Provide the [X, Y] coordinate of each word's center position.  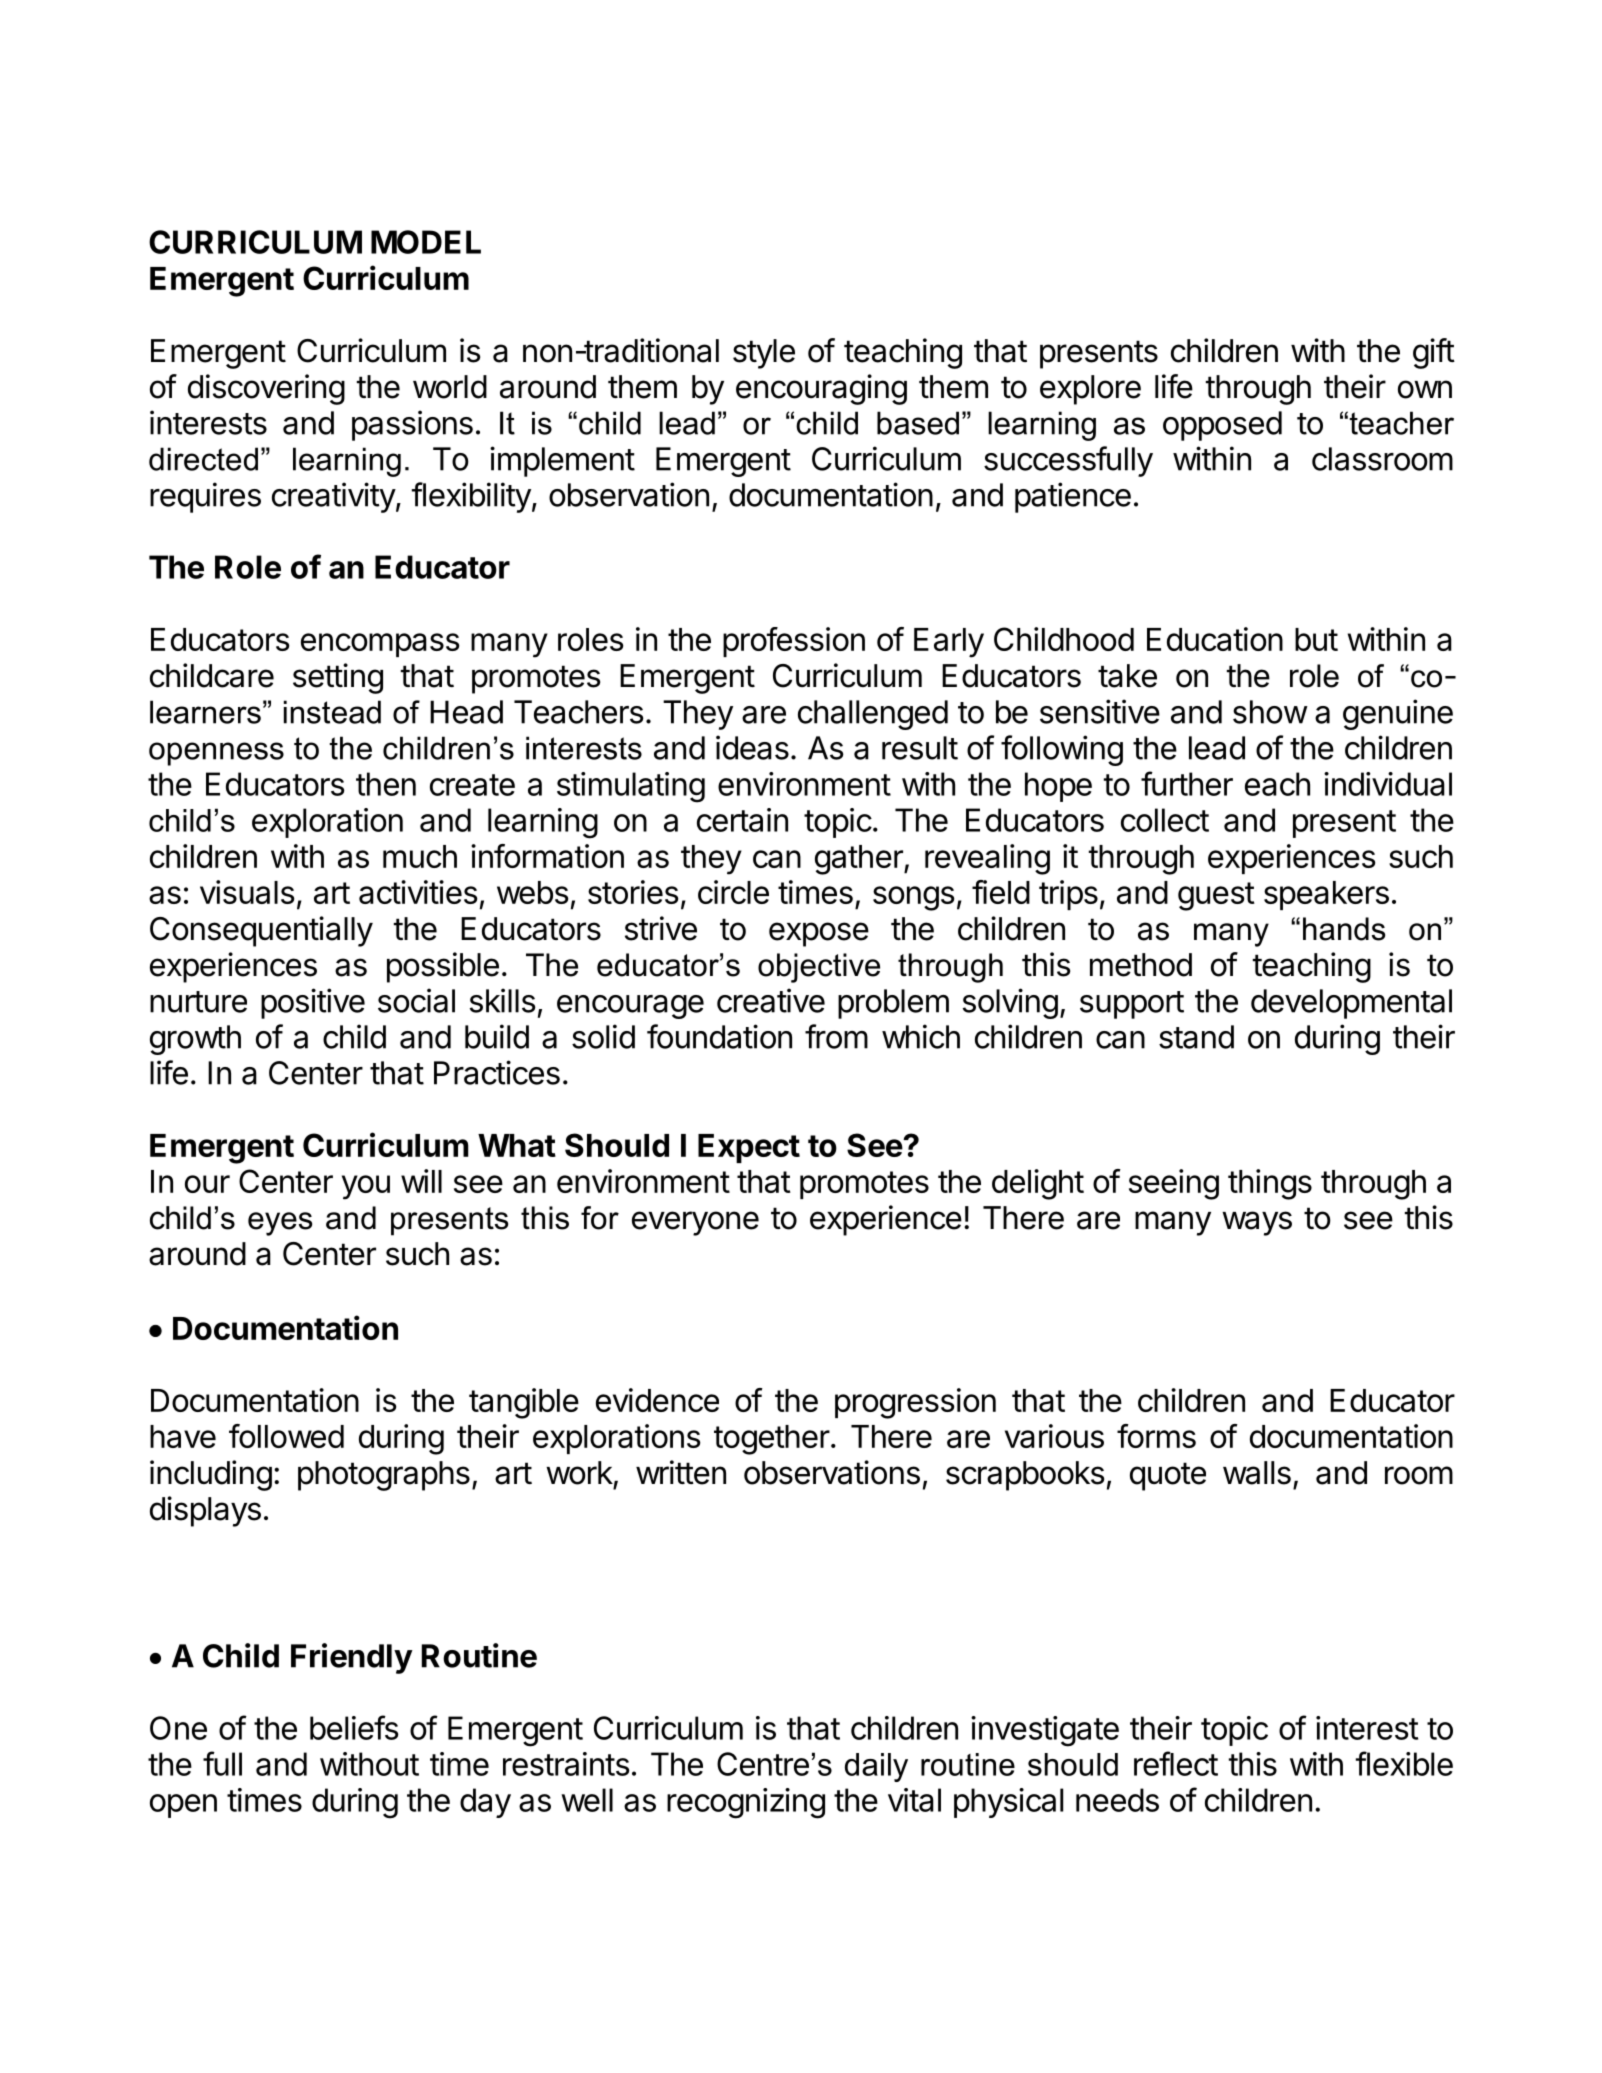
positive [313, 1003]
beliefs [354, 1727]
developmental [1351, 1004]
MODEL [426, 242]
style [764, 354]
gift [1434, 353]
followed [286, 1436]
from [836, 1036]
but [1316, 639]
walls [1257, 1473]
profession [794, 642]
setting [338, 678]
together [772, 1440]
